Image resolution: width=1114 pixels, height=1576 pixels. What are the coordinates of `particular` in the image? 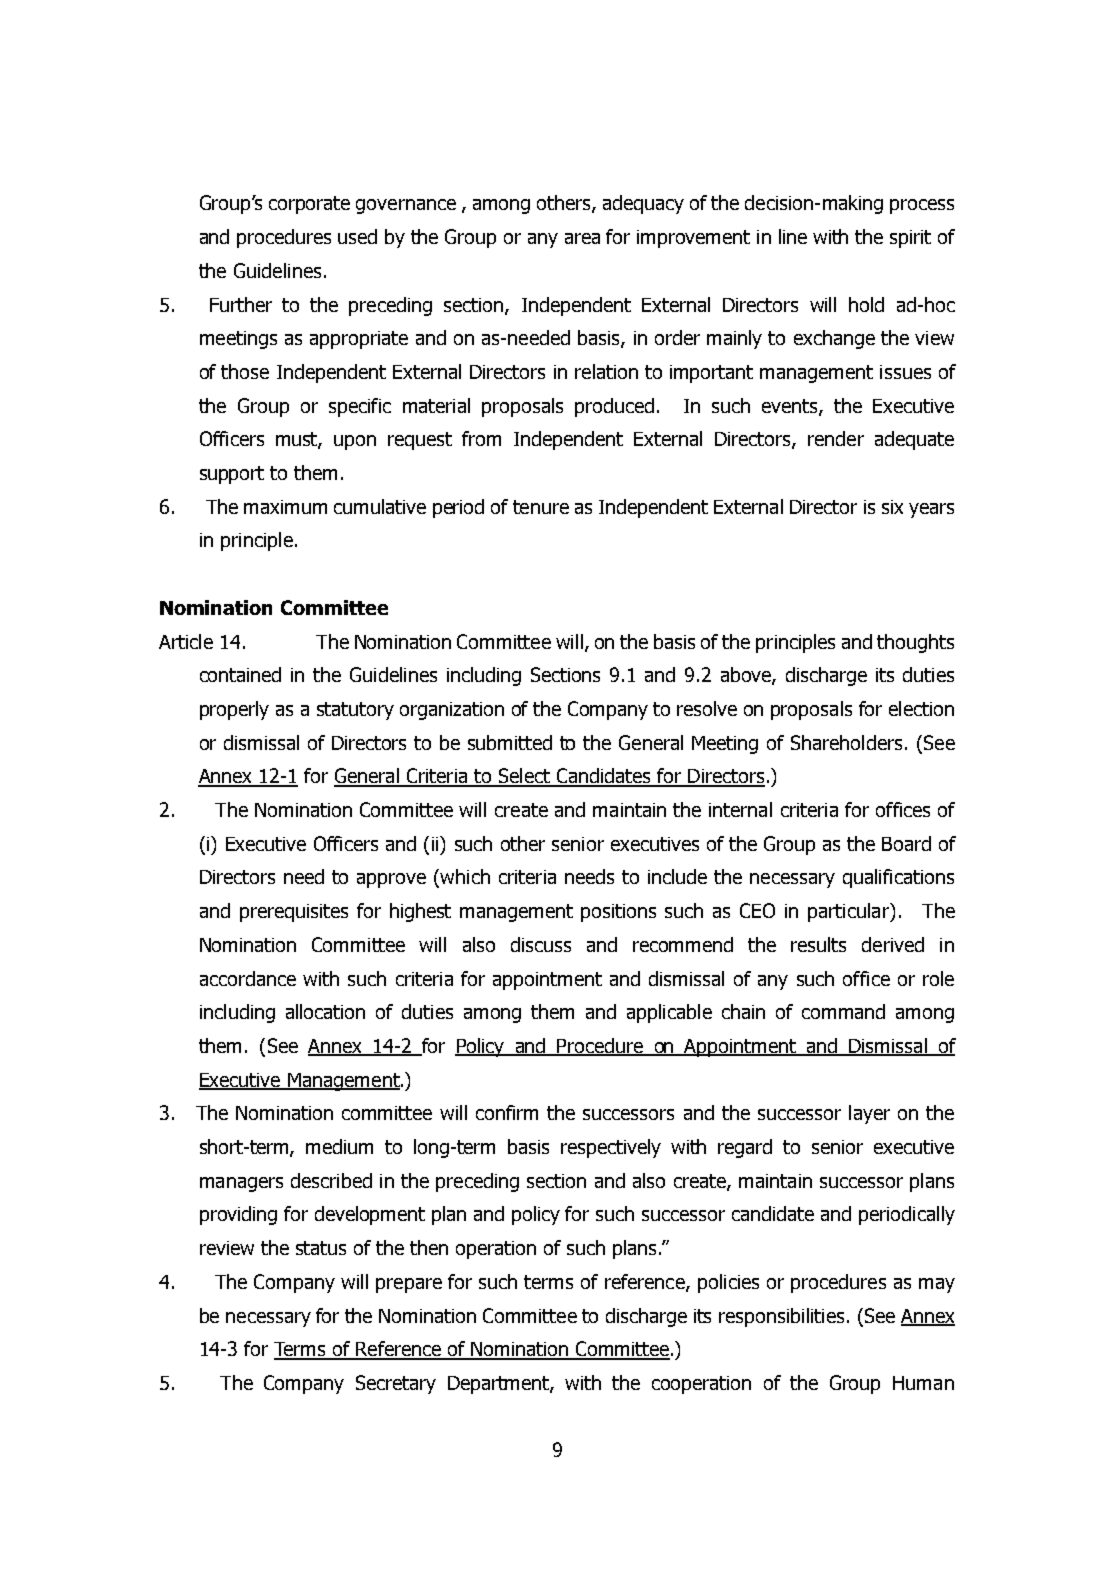 It's located at (849, 912).
